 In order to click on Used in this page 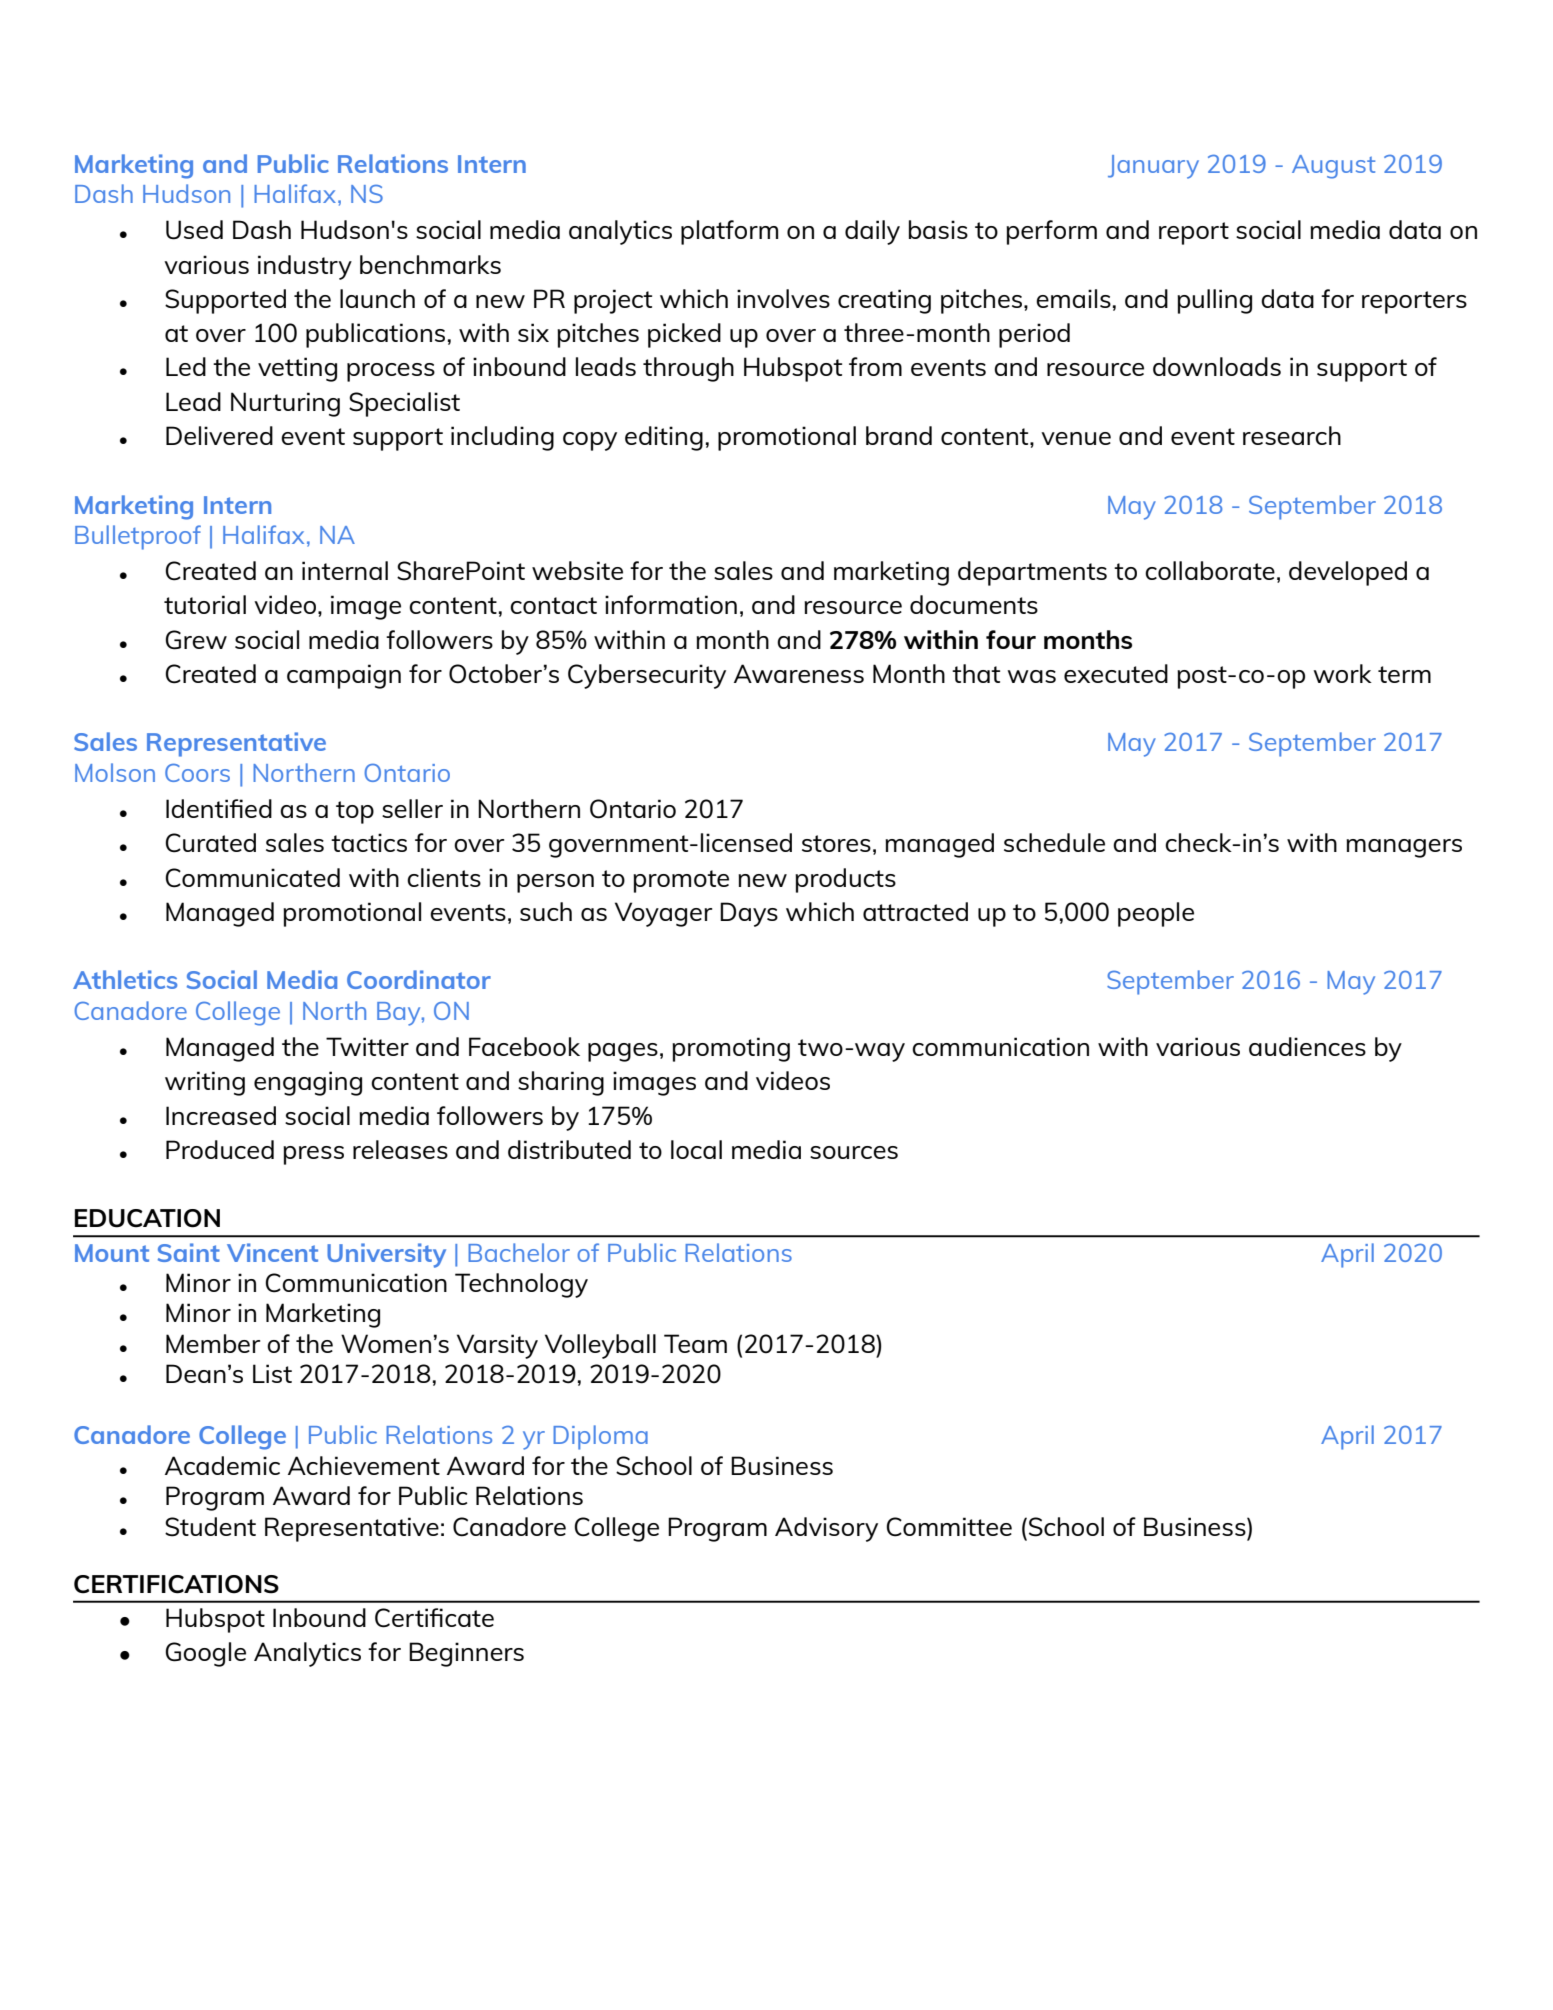, I will do `click(194, 230)`.
